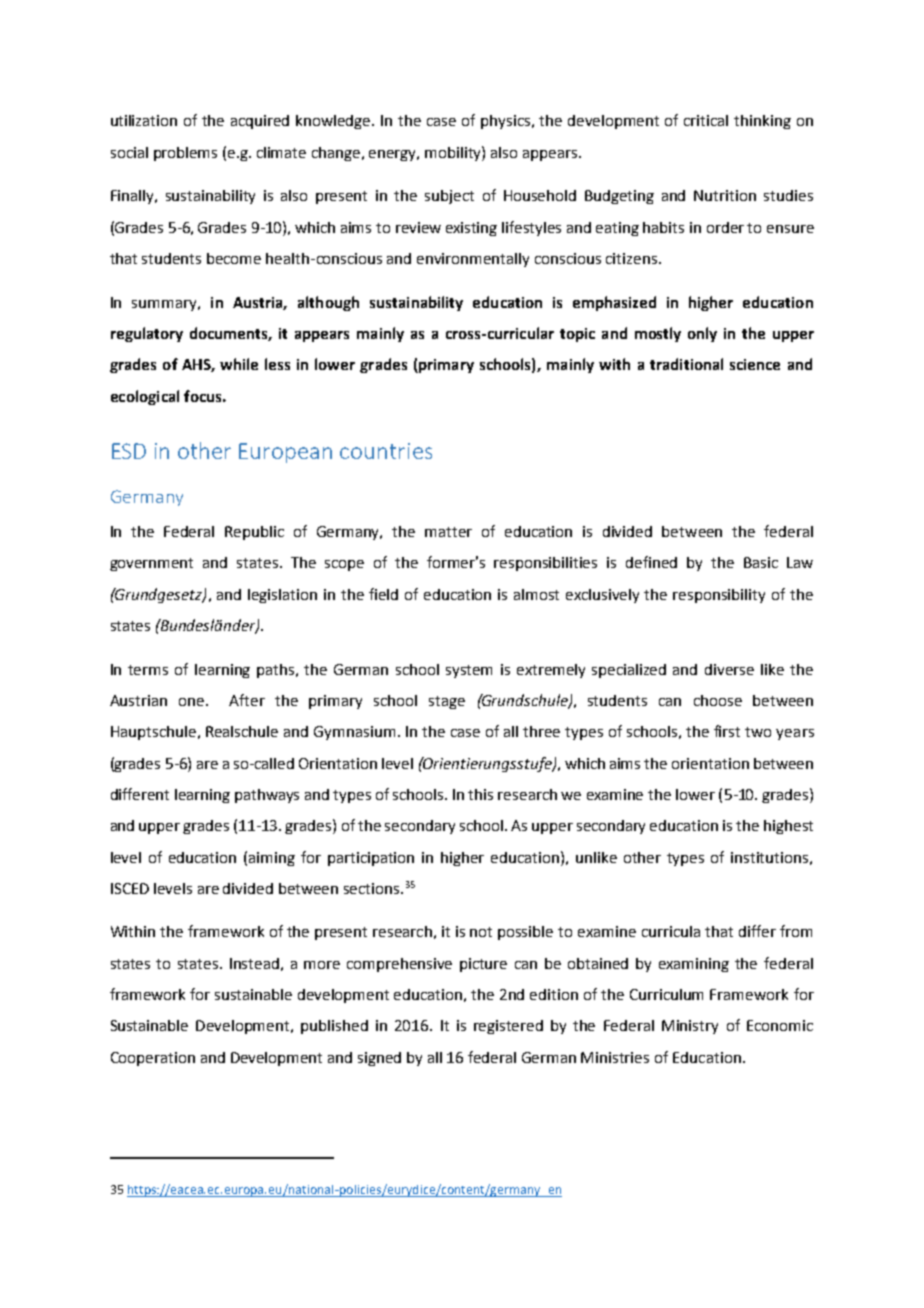  I want to click on almost, so click(536, 594).
